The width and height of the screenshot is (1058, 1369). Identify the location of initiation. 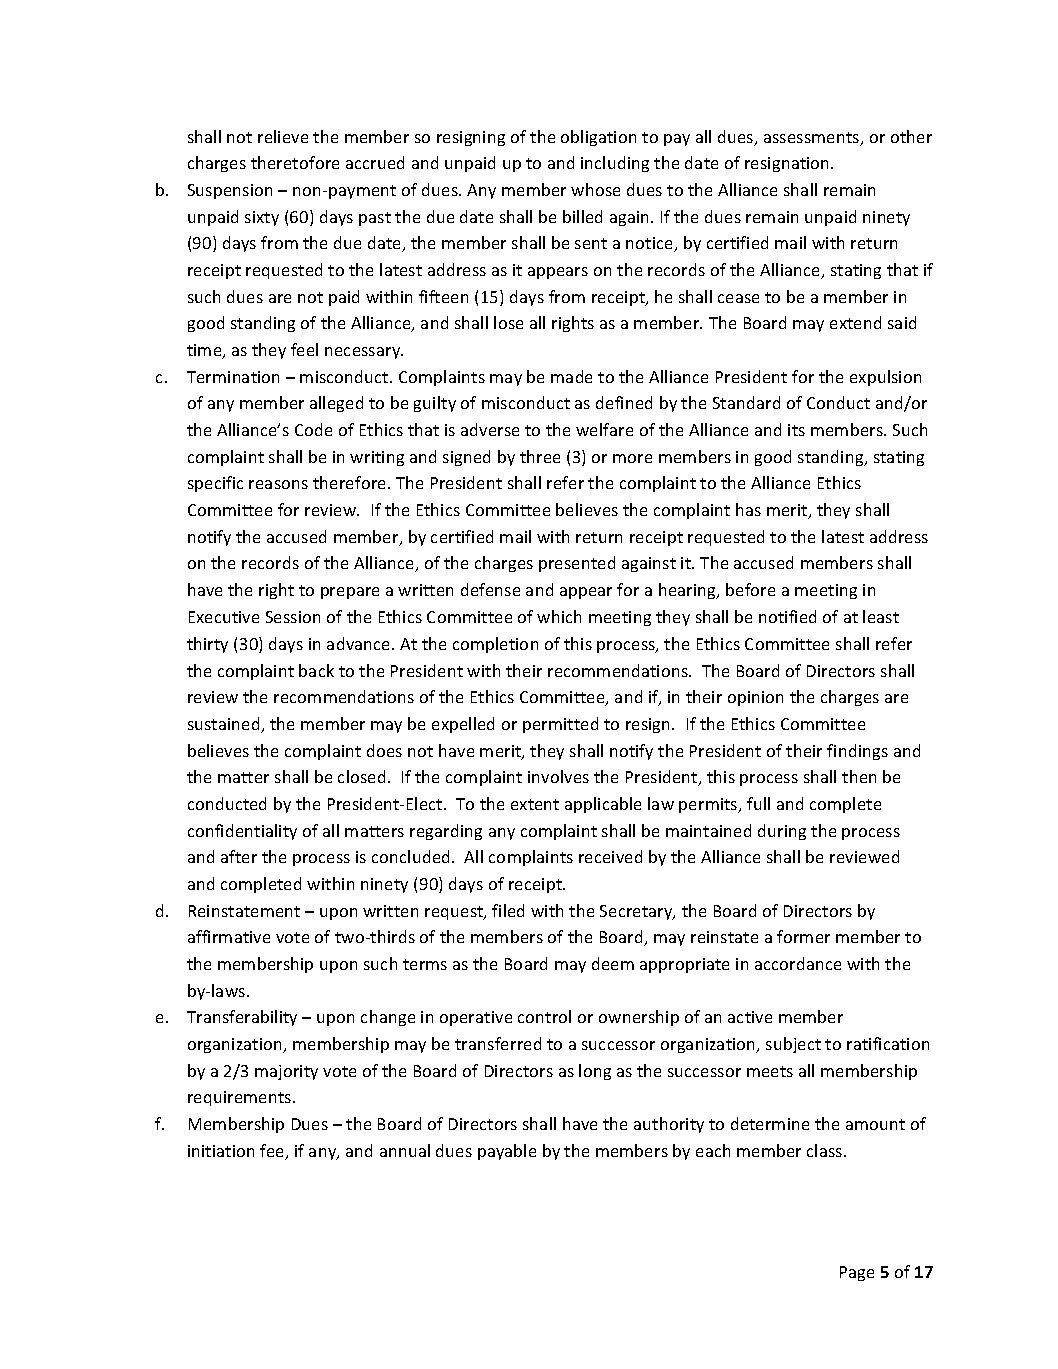
(221, 1151).
